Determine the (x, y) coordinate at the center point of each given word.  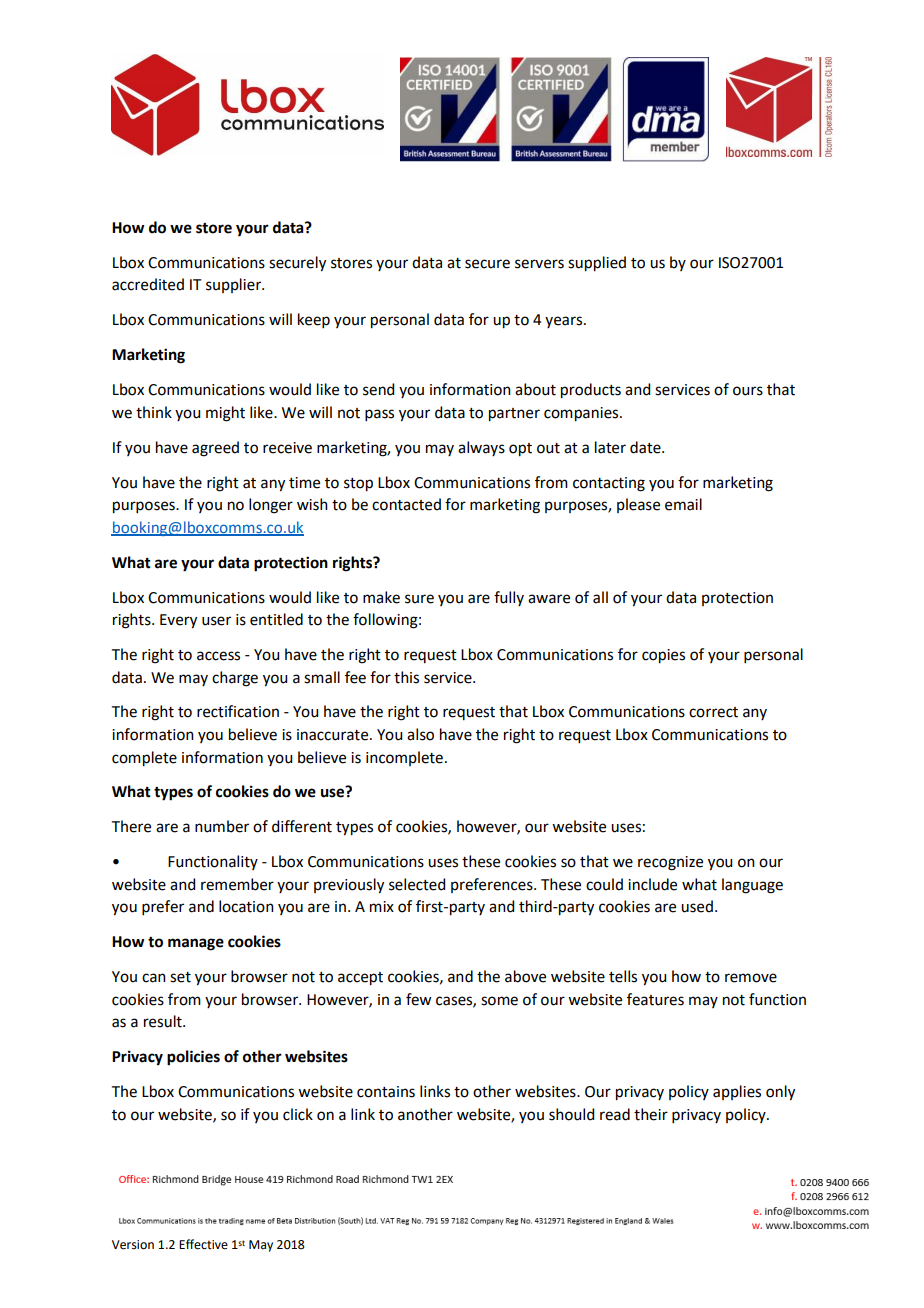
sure (419, 599)
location (246, 906)
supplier (235, 285)
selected (417, 884)
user (216, 621)
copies (663, 656)
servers (539, 264)
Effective (203, 1244)
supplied (597, 264)
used (697, 906)
